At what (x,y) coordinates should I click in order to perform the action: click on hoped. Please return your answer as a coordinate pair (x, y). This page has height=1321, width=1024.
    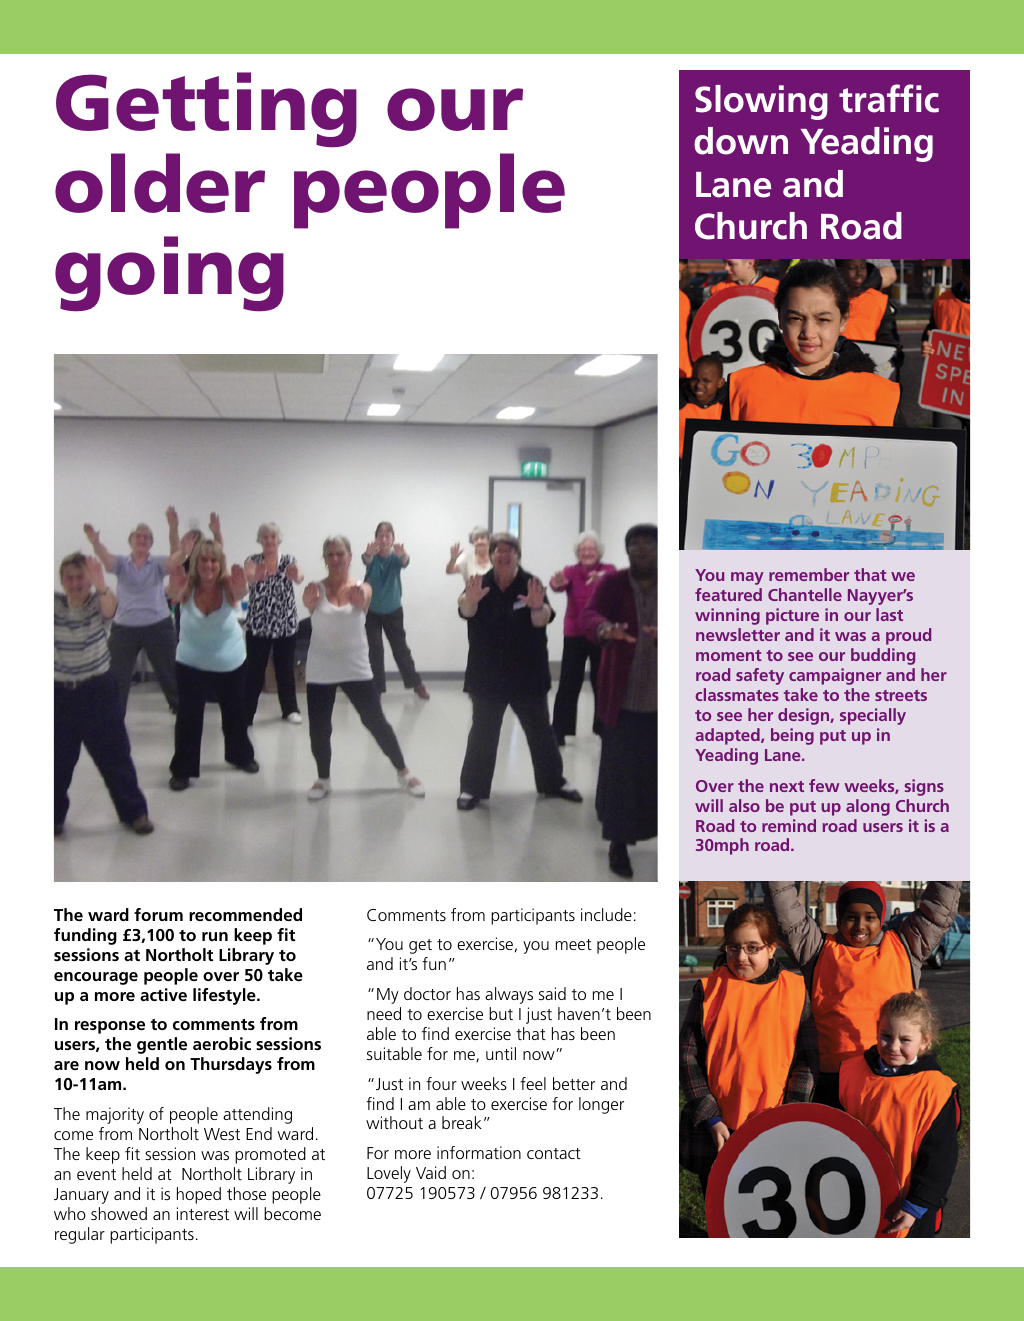
    Looking at the image, I should click on (199, 1195).
